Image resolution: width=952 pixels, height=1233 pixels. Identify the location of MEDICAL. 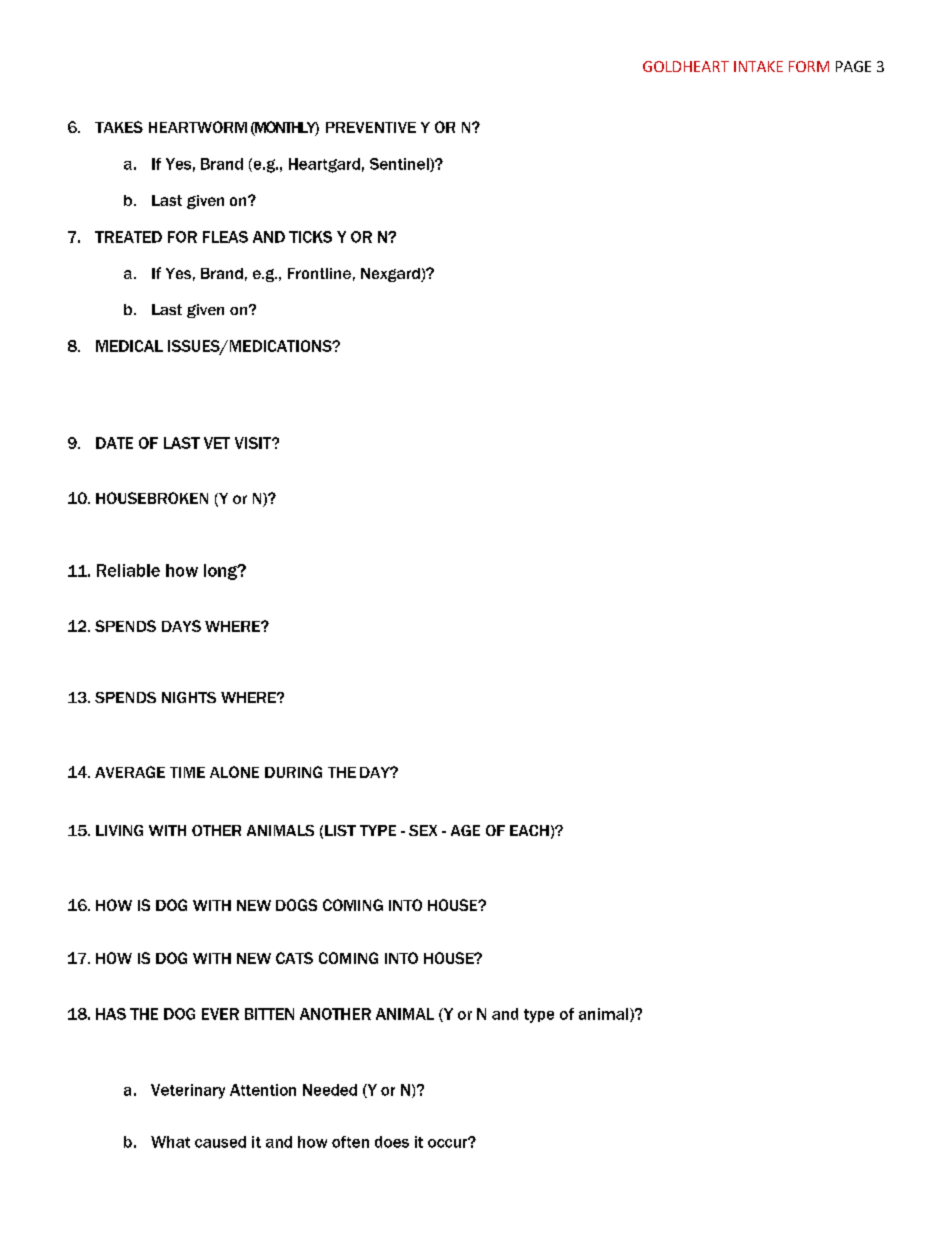
(129, 346).
